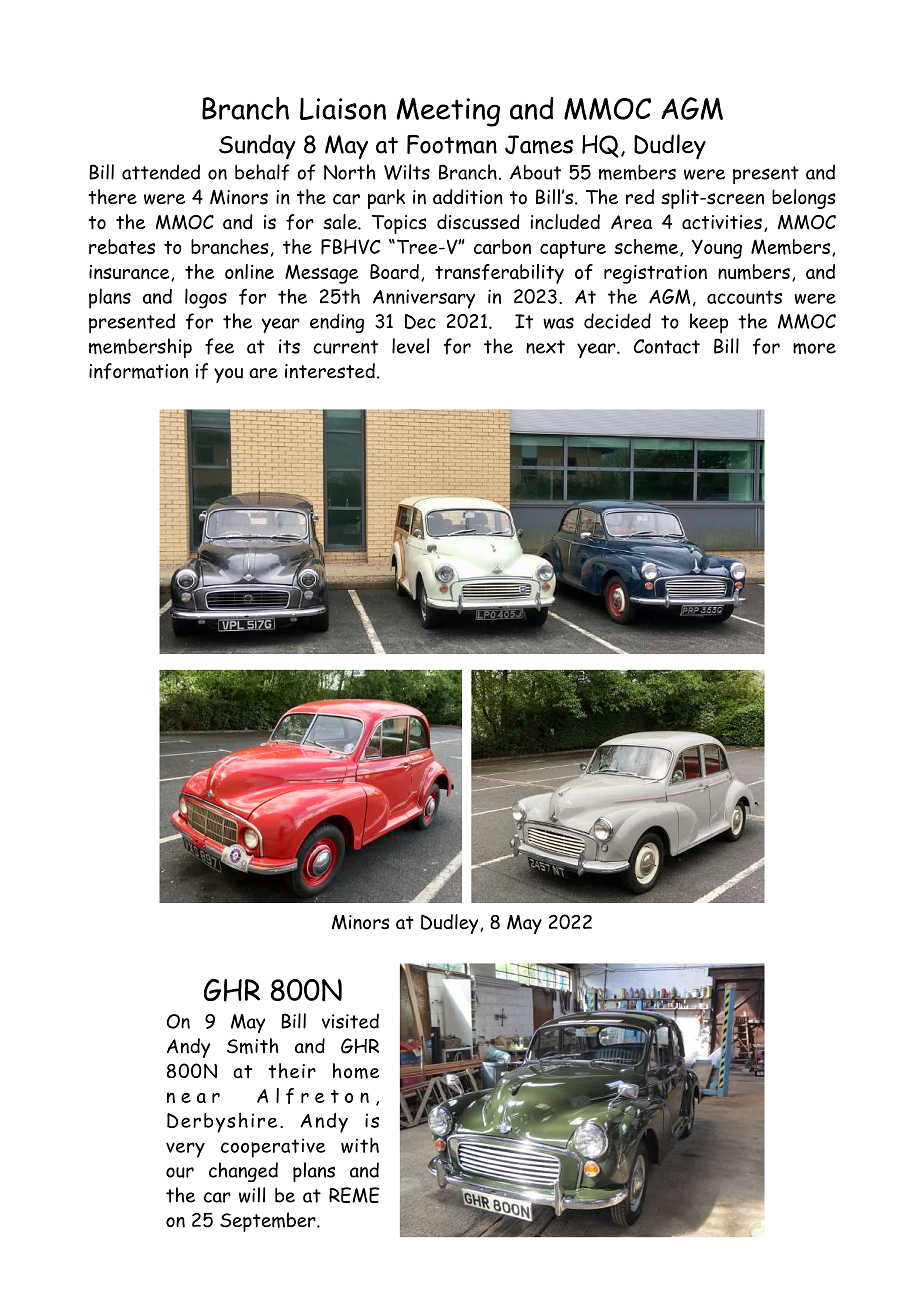 This screenshot has height=1308, width=924. What do you see at coordinates (219, 346) in the screenshot?
I see `fee` at bounding box center [219, 346].
